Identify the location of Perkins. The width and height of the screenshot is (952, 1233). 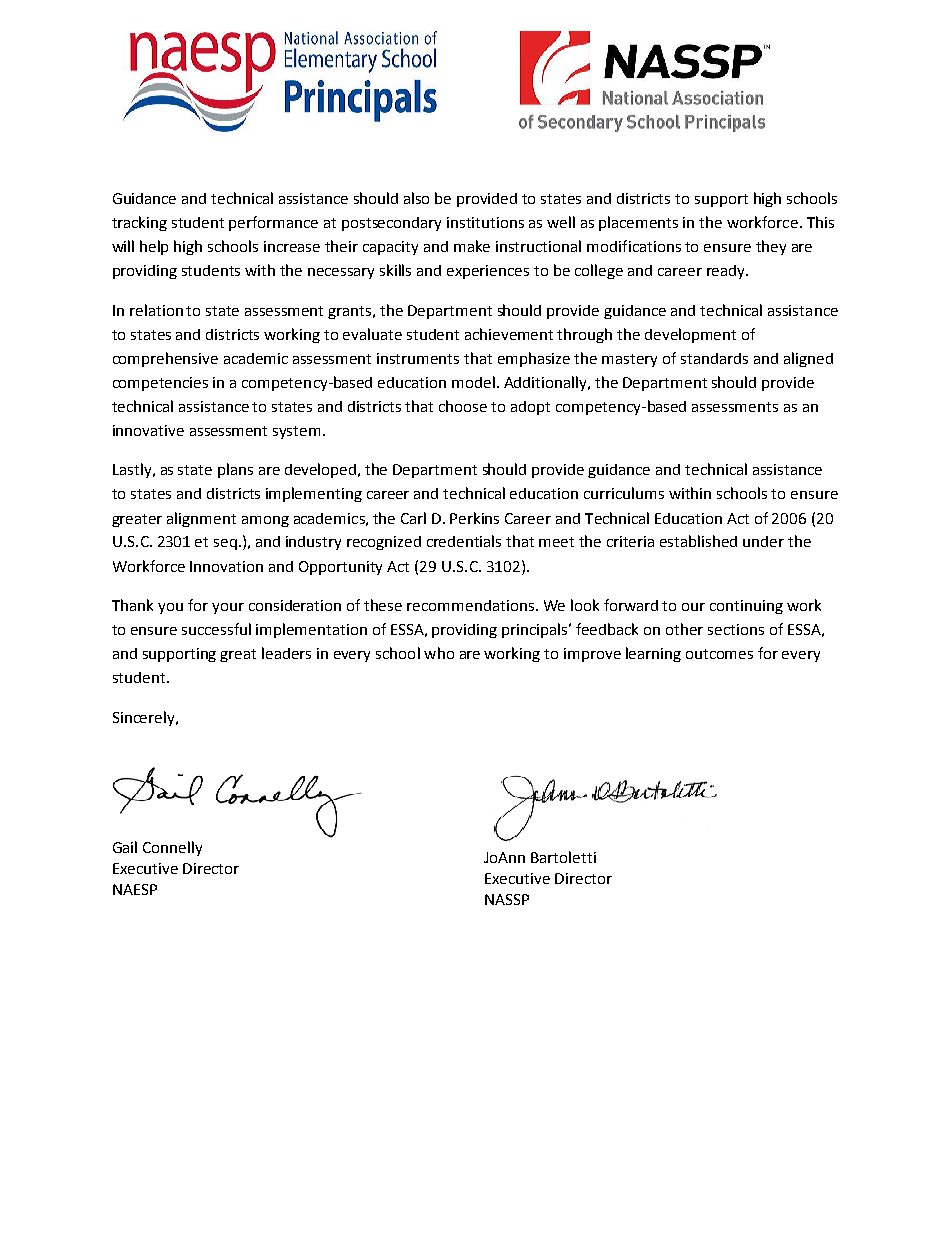
(474, 518).
